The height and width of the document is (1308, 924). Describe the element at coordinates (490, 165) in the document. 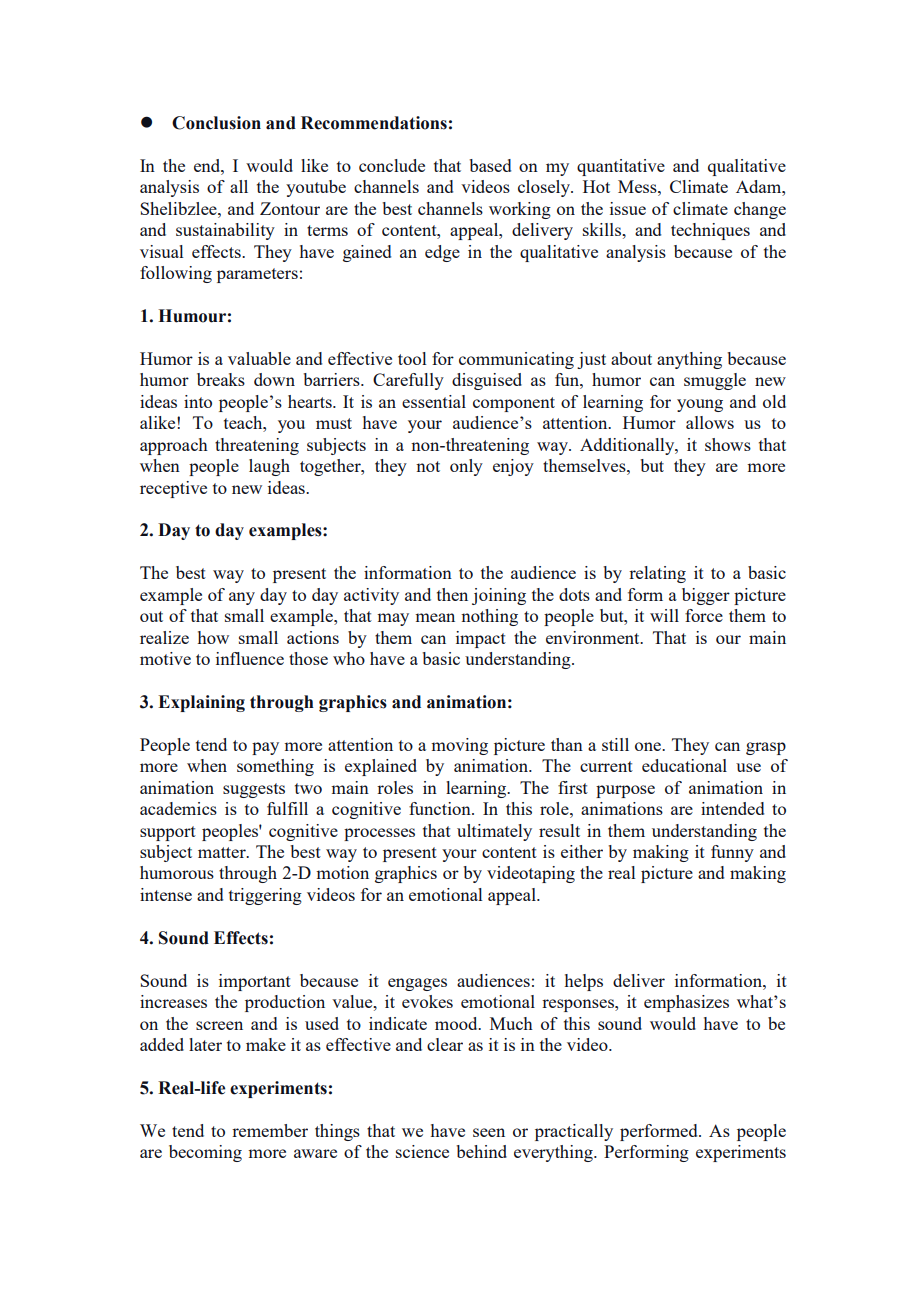

I see `based` at that location.
